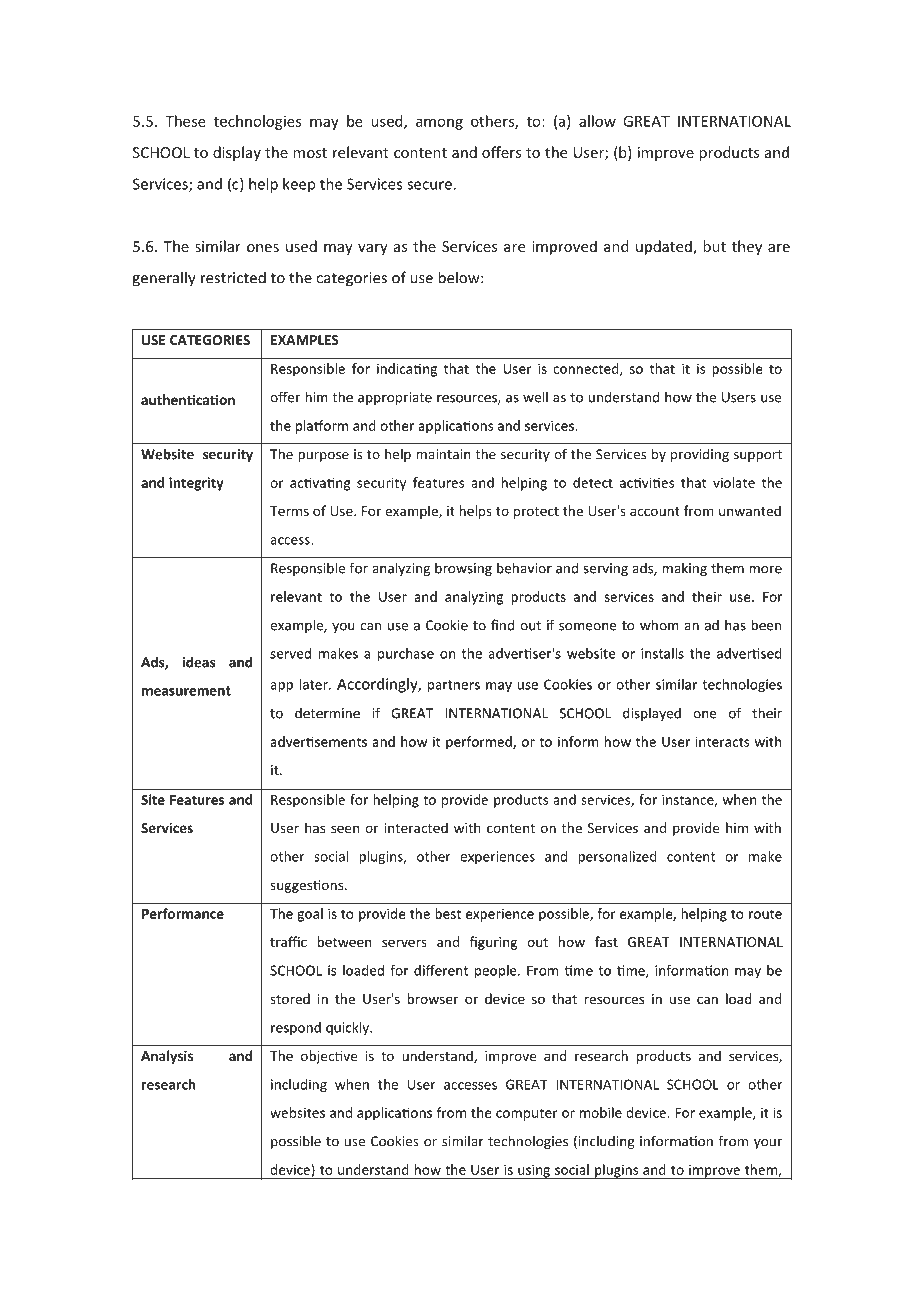  I want to click on find, so click(502, 625).
